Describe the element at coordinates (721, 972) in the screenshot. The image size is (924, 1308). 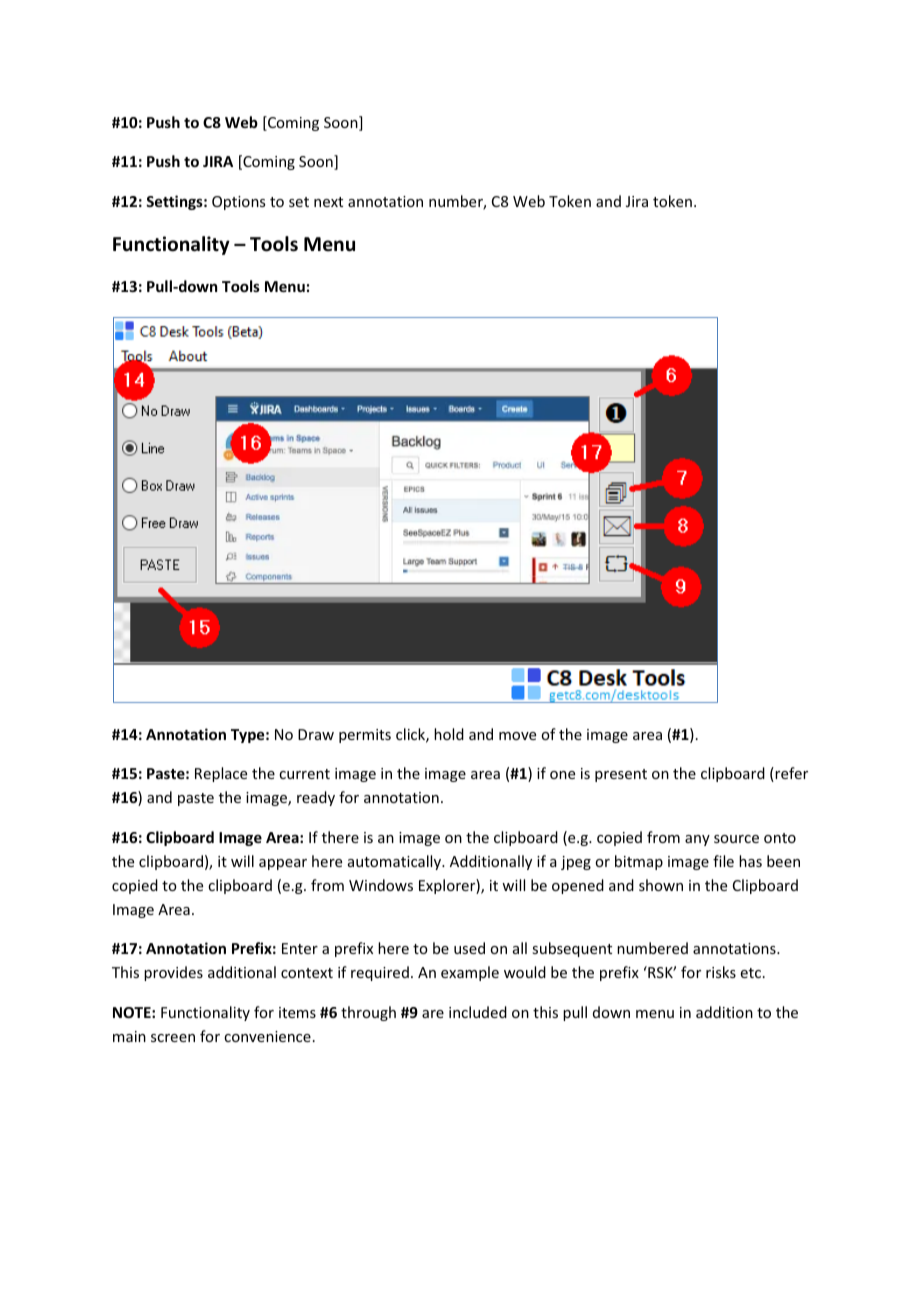
I see `risks` at that location.
